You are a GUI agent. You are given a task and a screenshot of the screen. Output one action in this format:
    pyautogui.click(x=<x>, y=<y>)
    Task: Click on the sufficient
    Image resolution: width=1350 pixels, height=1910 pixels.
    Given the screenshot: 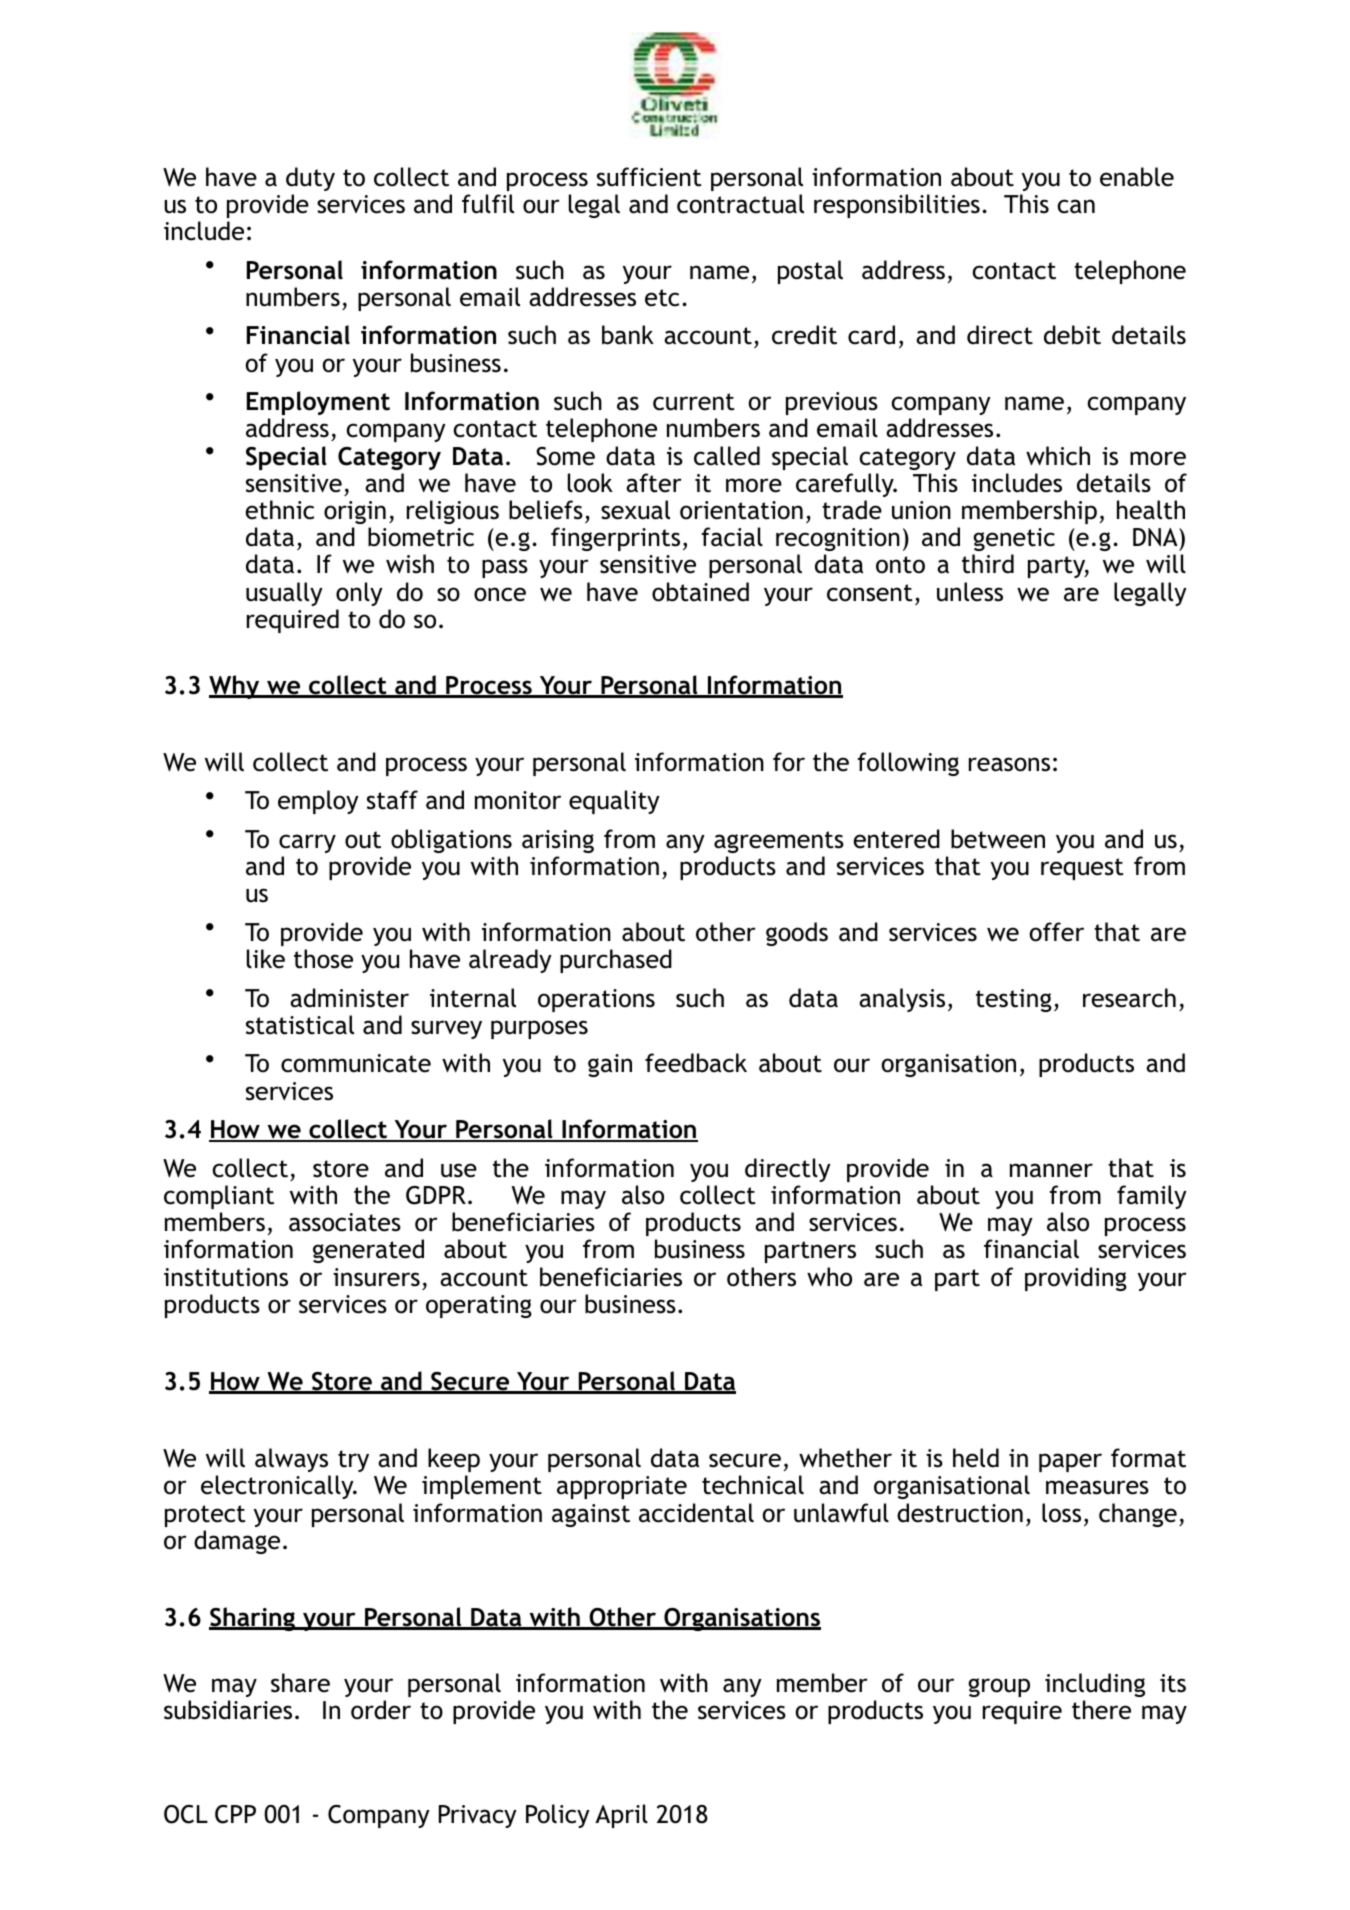 What is the action you would take?
    pyautogui.click(x=649, y=177)
